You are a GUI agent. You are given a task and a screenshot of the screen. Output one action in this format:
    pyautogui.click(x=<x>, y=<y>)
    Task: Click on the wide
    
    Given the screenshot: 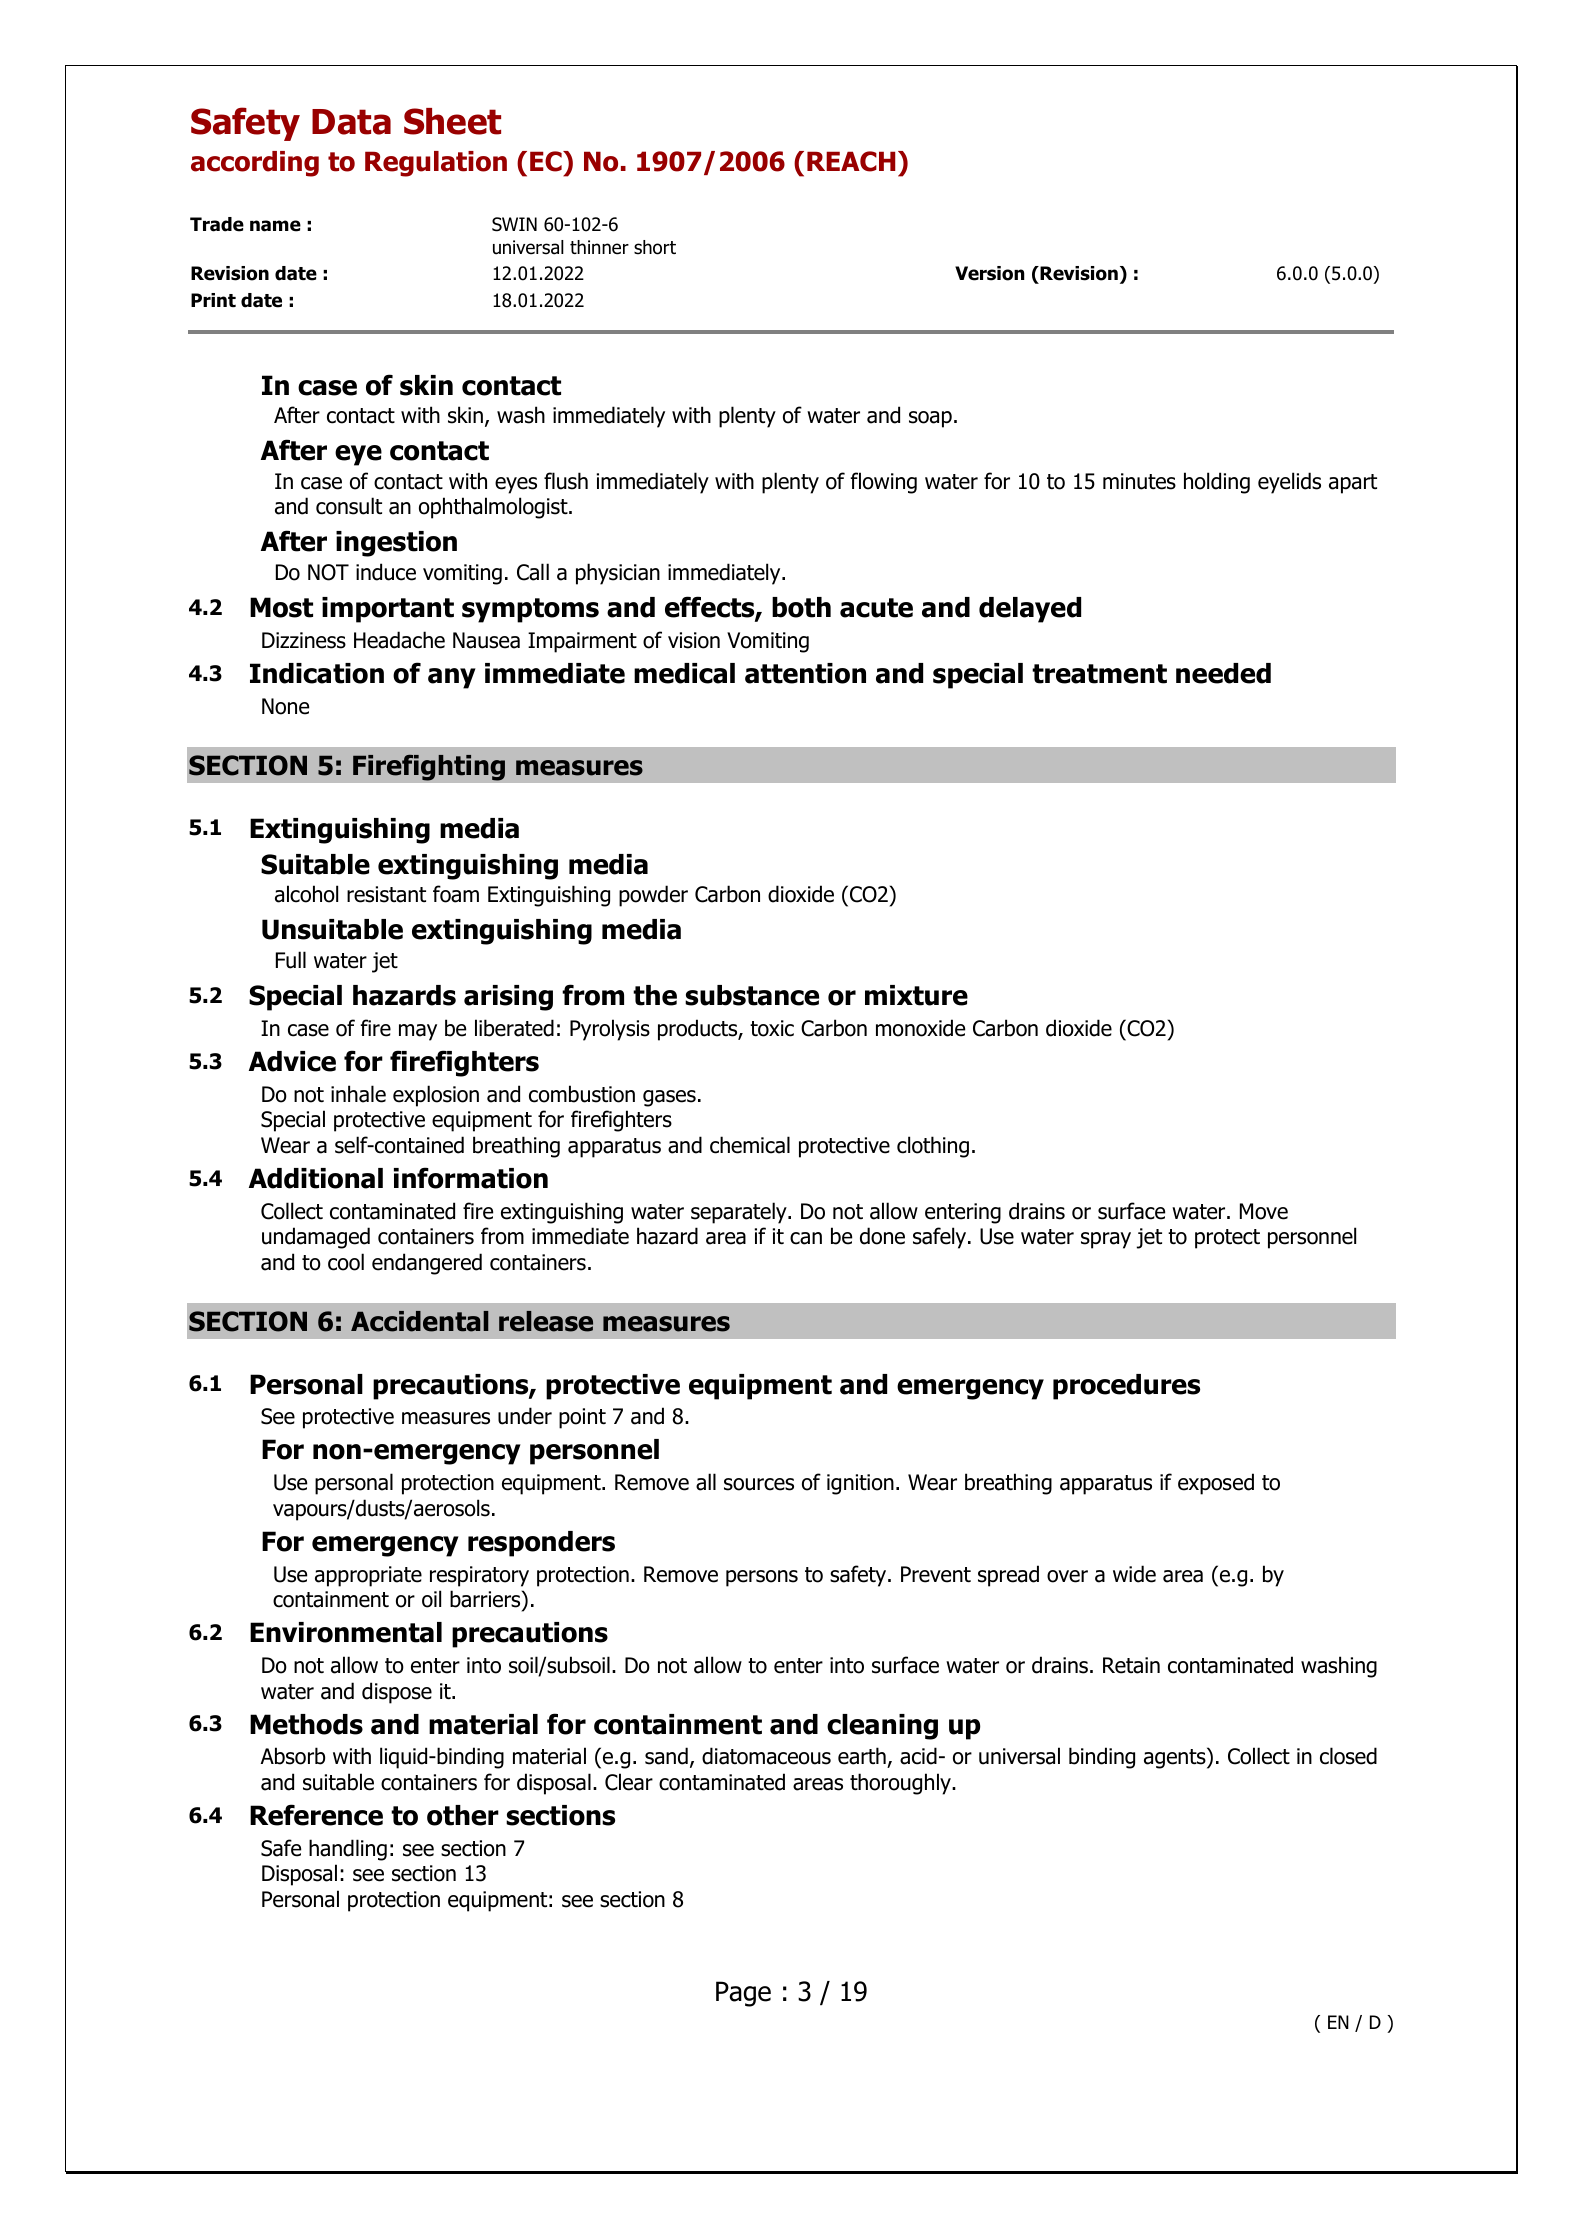 What is the action you would take?
    pyautogui.click(x=1134, y=1574)
